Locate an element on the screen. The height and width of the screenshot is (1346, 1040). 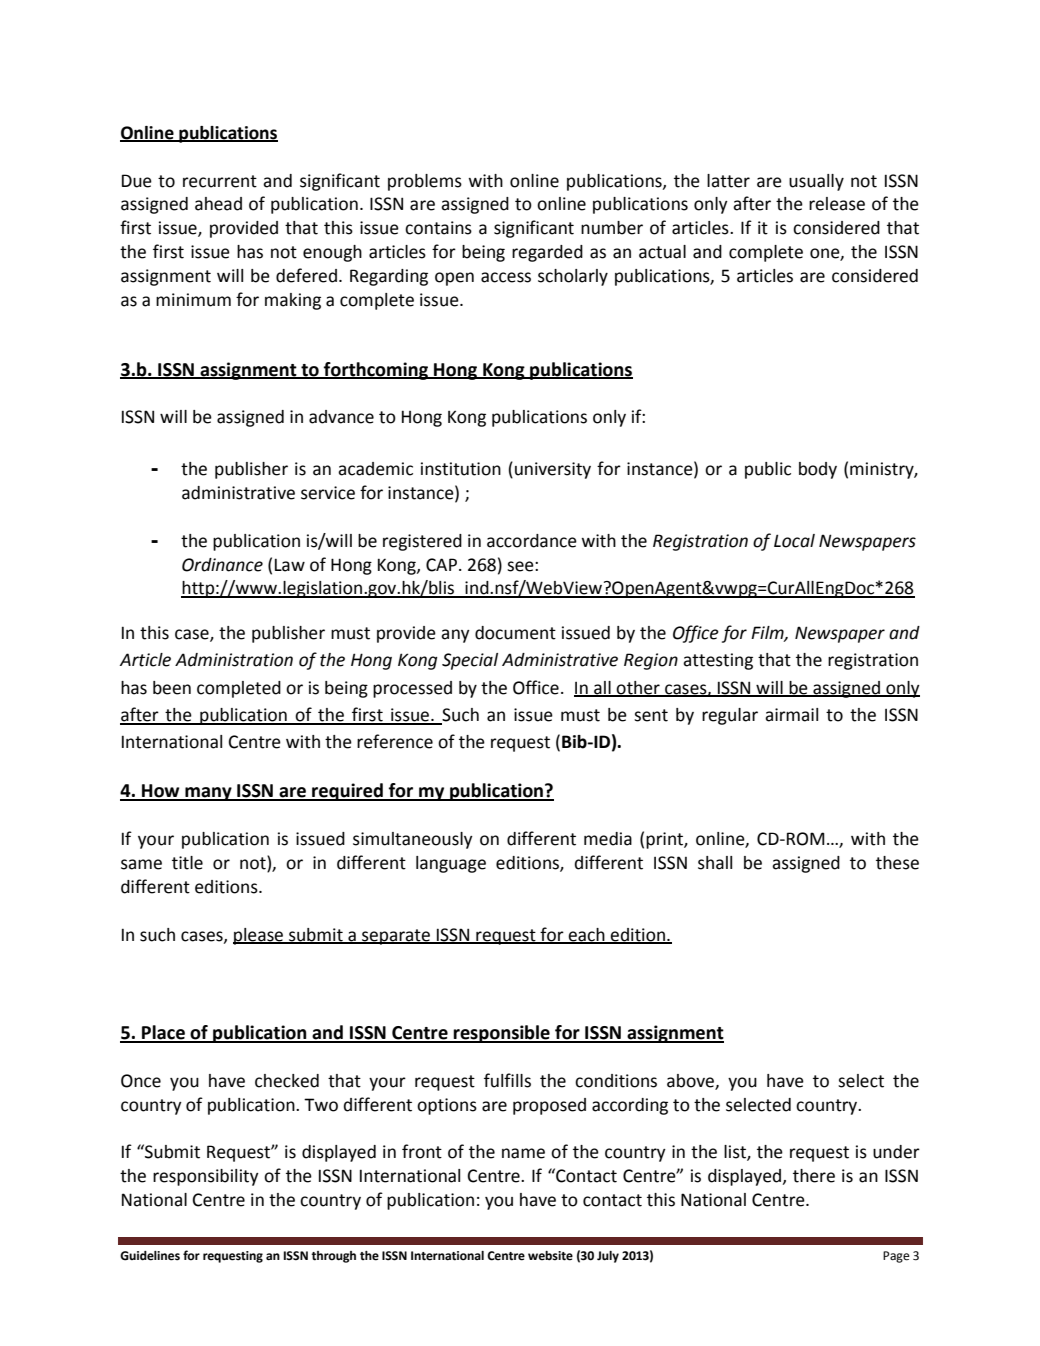
Ordinance is located at coordinates (222, 565).
